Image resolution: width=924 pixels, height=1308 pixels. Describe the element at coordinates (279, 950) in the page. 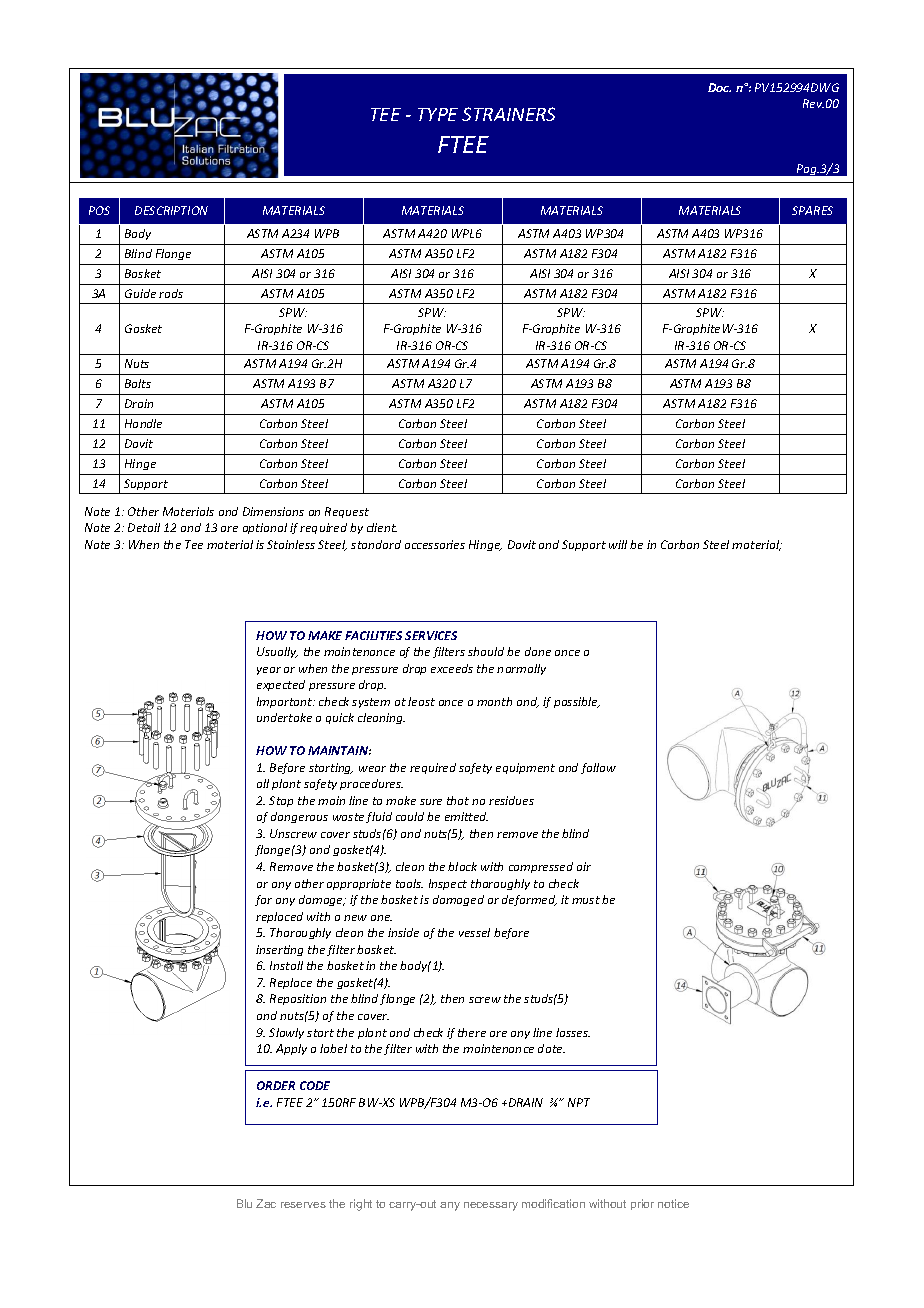

I see `inserting` at that location.
